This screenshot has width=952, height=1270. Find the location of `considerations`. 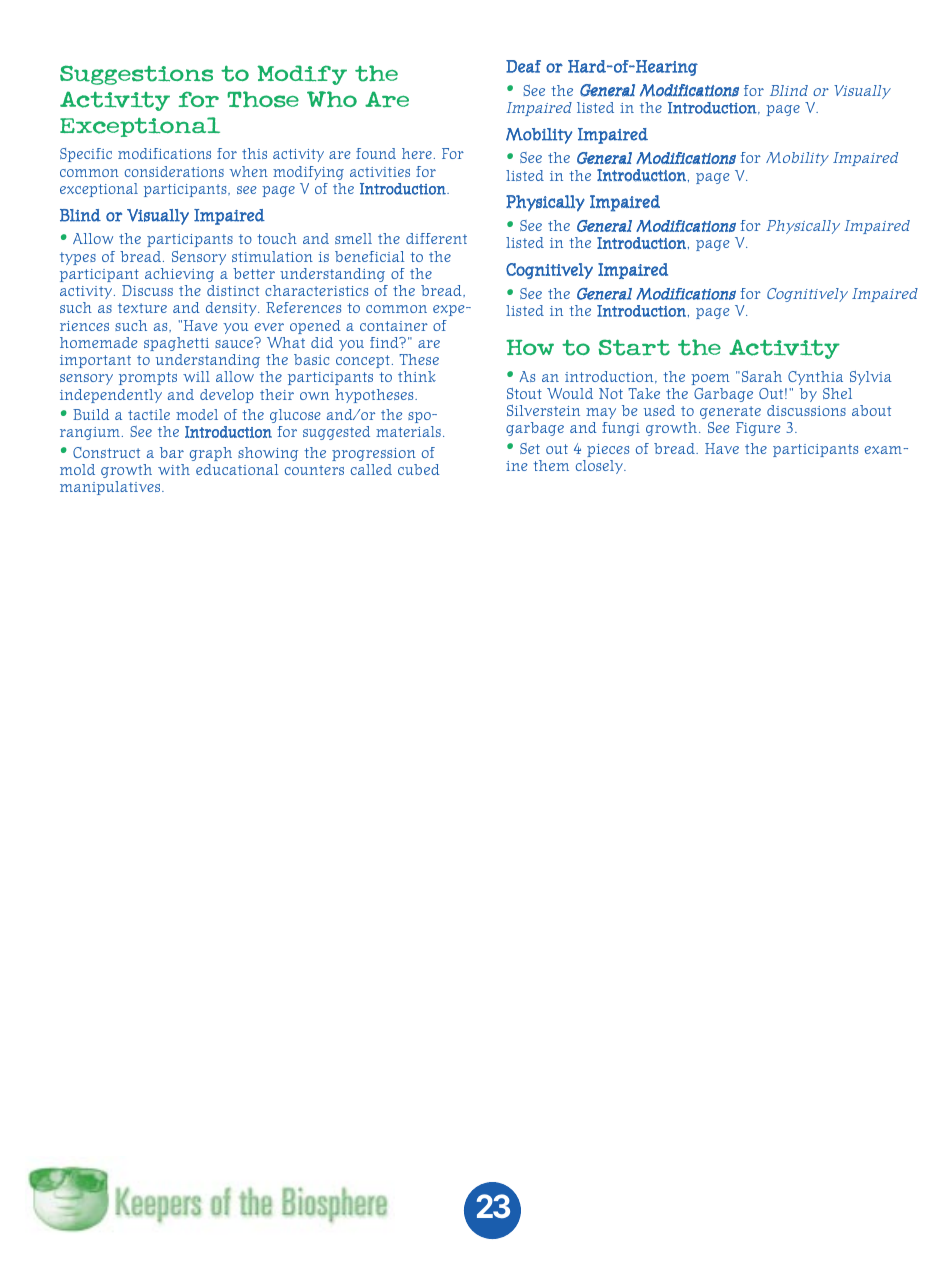

considerations is located at coordinates (174, 171).
